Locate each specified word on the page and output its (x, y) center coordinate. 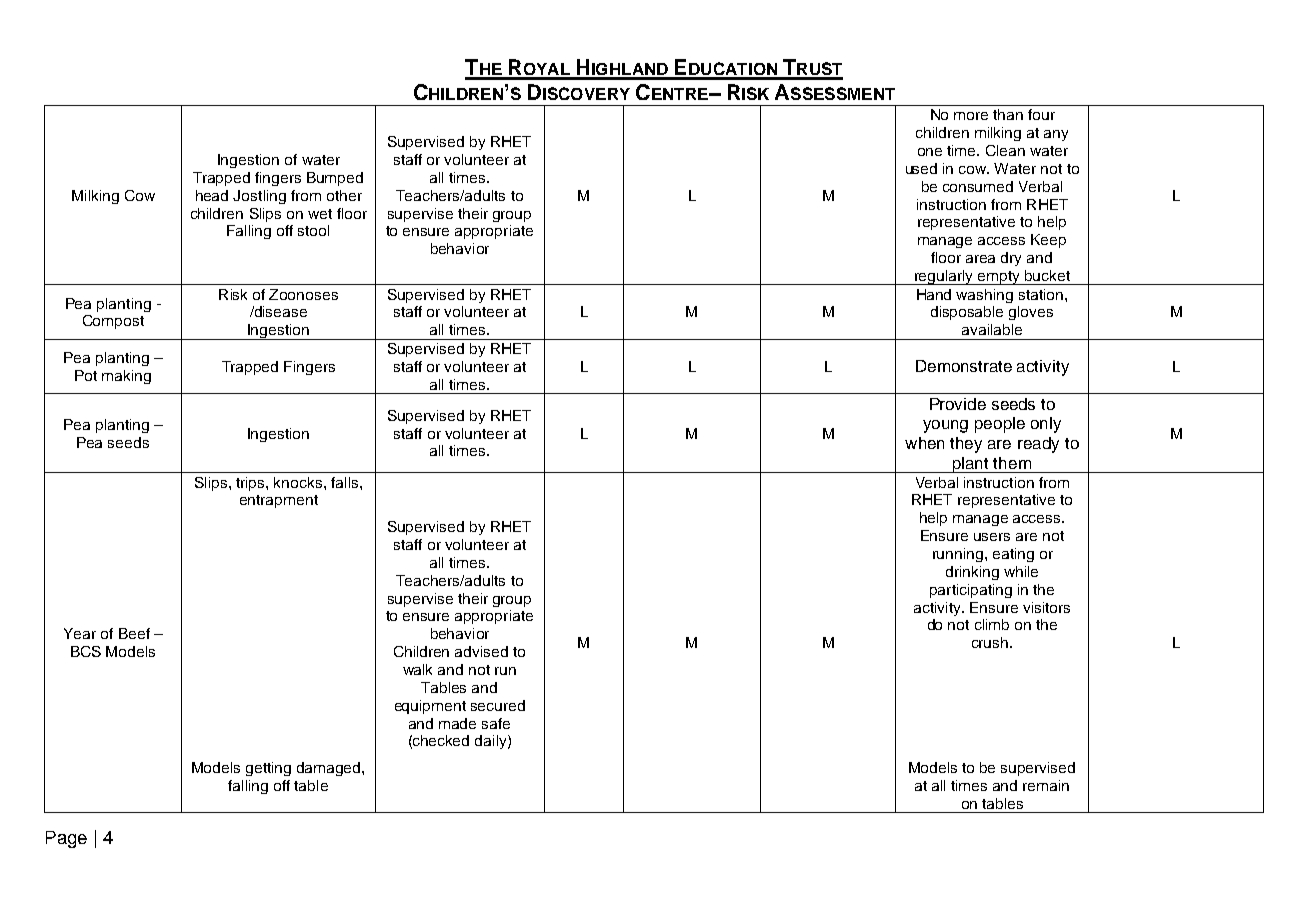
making (126, 377)
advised (481, 651)
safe (496, 723)
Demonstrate (964, 366)
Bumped (335, 179)
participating (971, 591)
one (930, 152)
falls (346, 482)
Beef (134, 633)
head (212, 195)
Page (66, 839)
